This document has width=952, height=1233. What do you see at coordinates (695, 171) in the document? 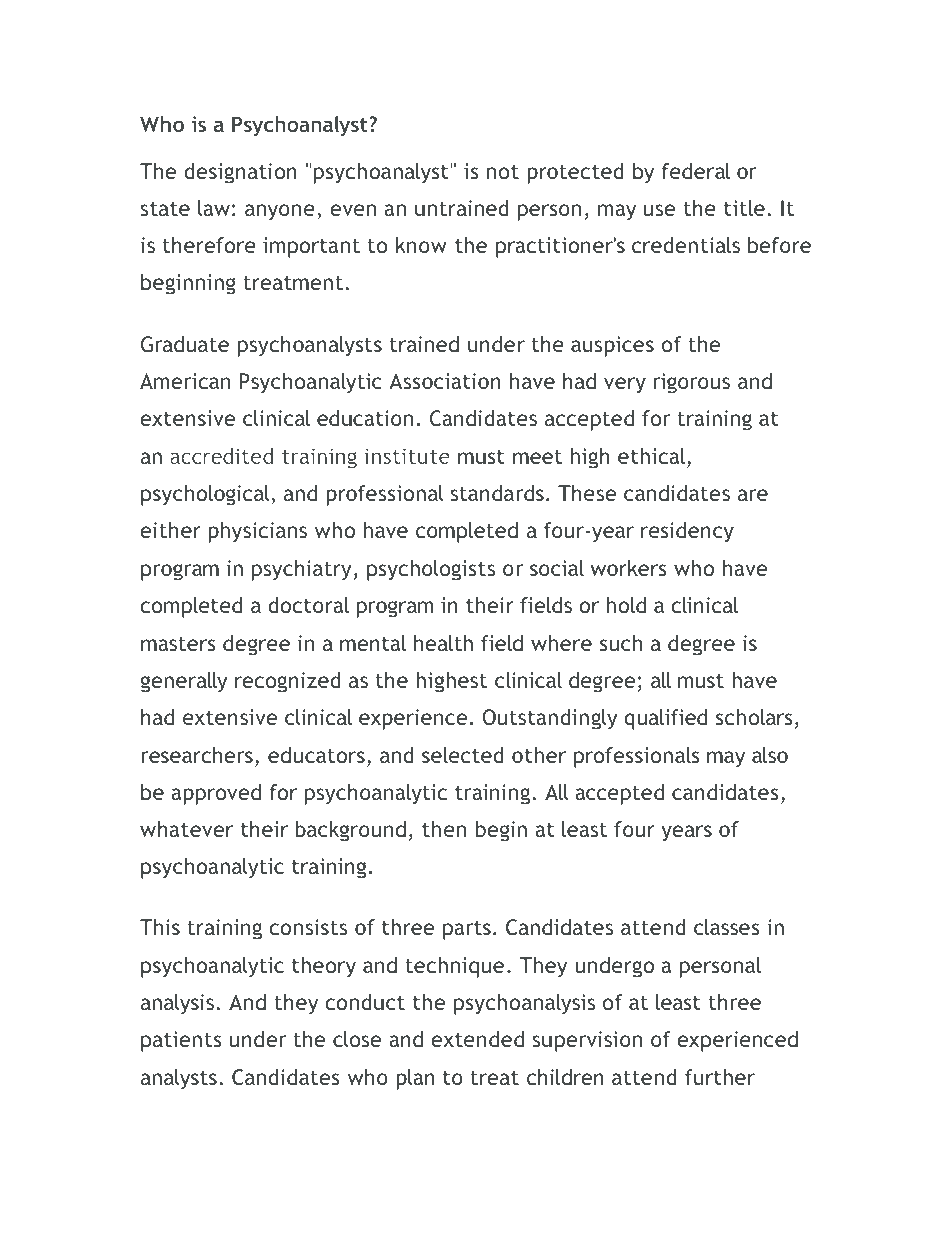
I see `federal` at bounding box center [695, 171].
